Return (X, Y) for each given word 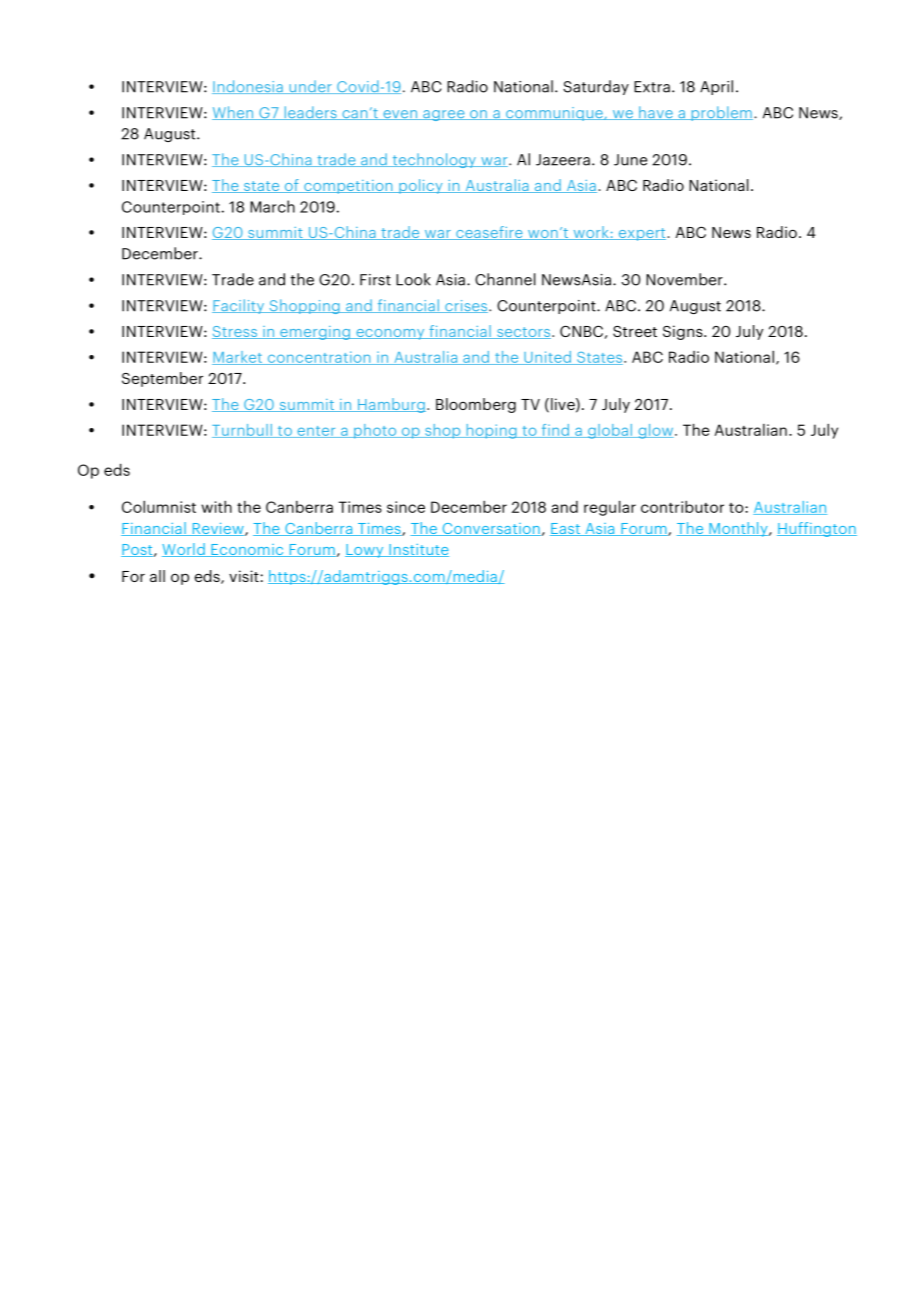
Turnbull (243, 431)
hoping (491, 431)
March (272, 206)
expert (642, 234)
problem (721, 113)
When (234, 113)
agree (444, 115)
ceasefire (489, 233)
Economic (247, 550)
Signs (684, 332)
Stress (235, 332)
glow (656, 431)
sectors (524, 333)
